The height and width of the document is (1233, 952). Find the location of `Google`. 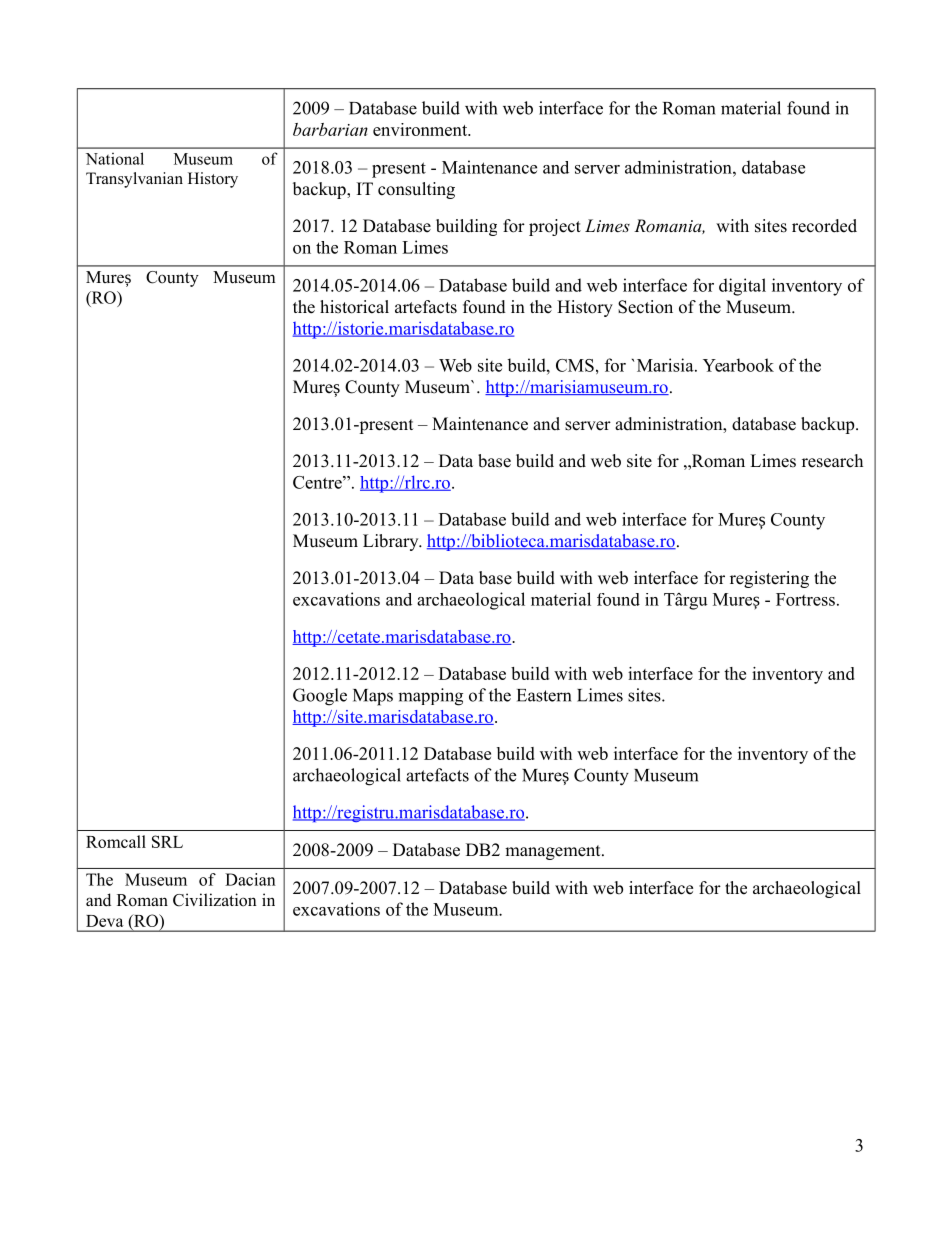

Google is located at coordinates (320, 697).
